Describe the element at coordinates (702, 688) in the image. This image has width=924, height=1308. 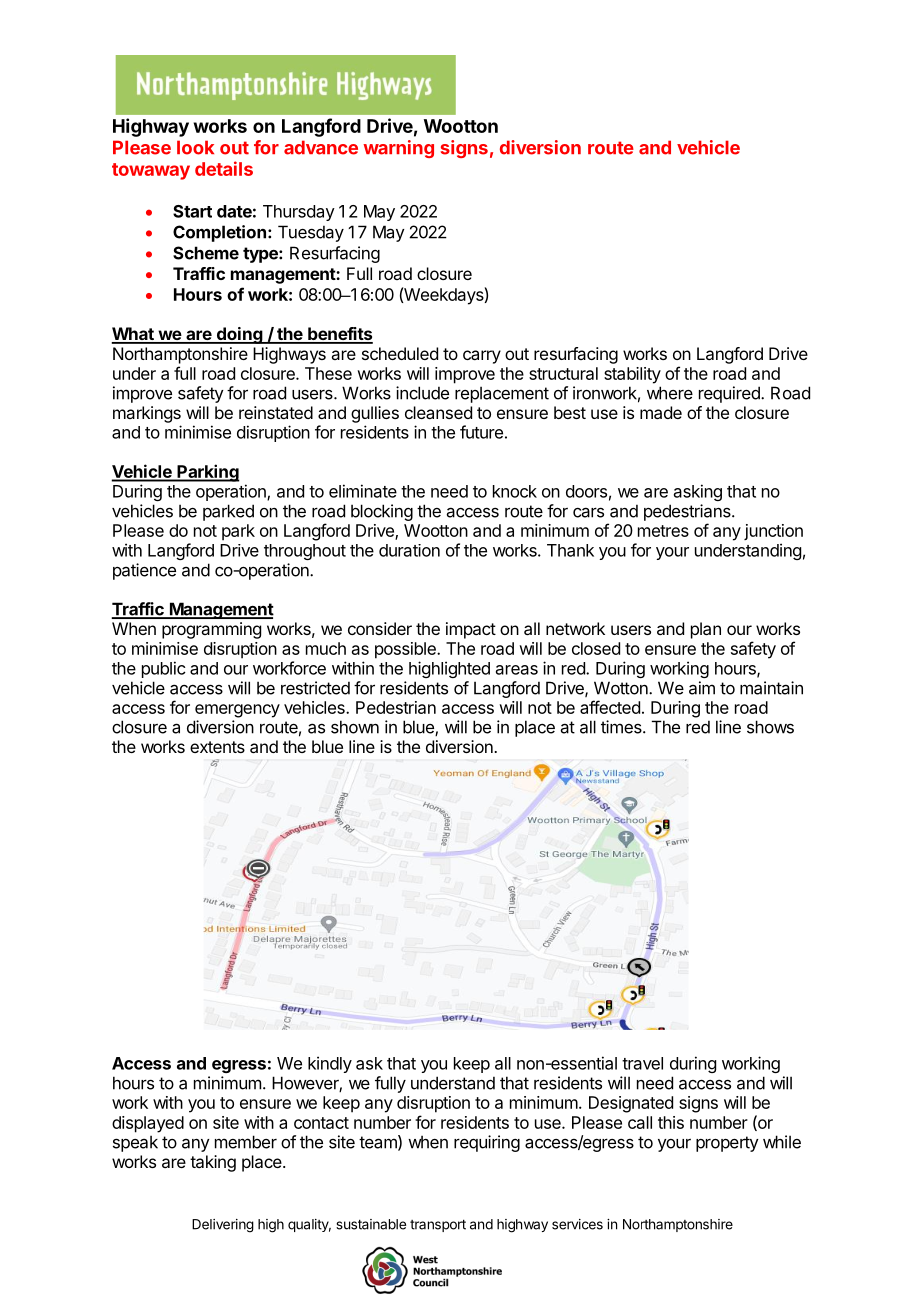
I see `aim` at that location.
